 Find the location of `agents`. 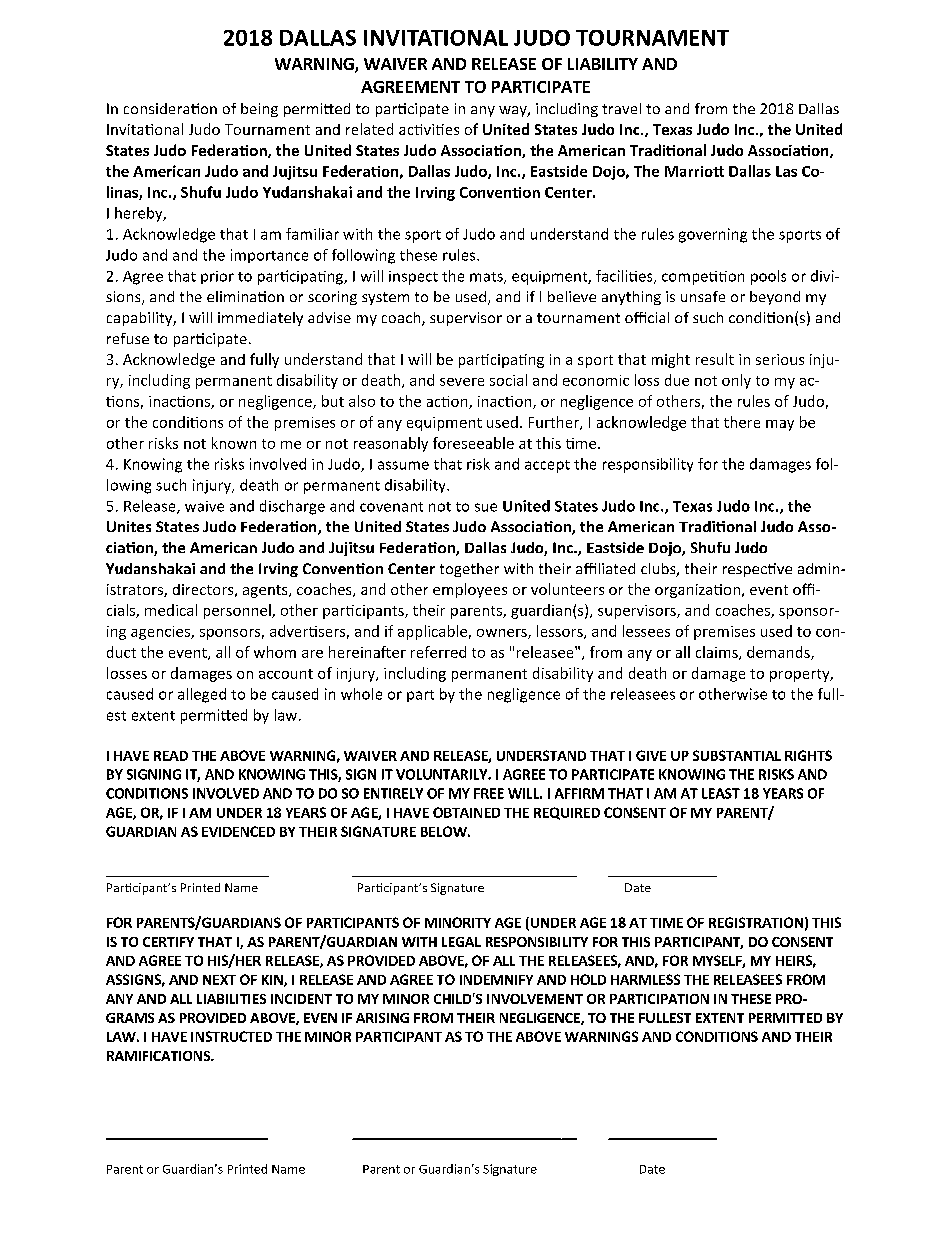

agents is located at coordinates (266, 591).
